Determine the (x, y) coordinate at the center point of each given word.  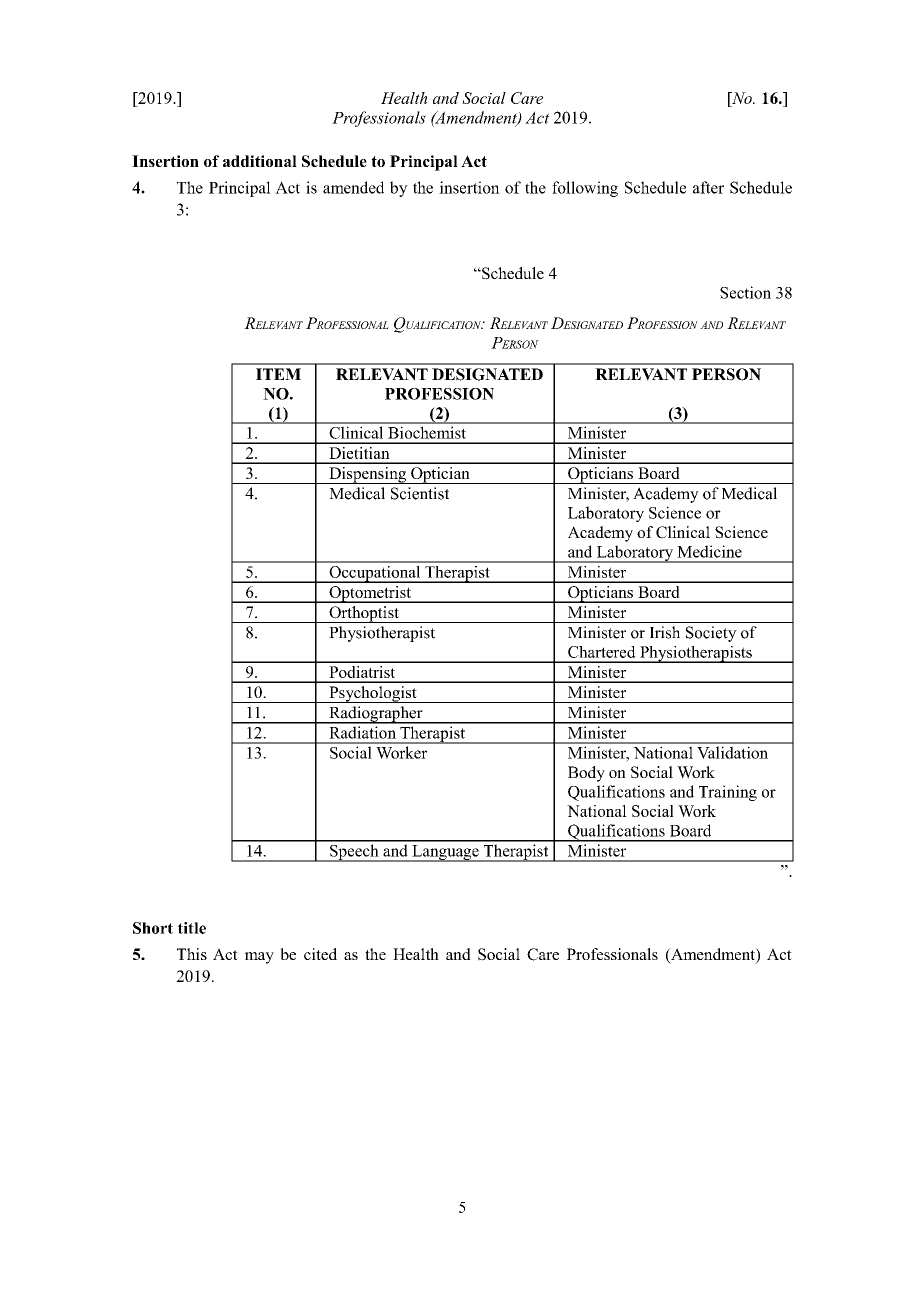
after (708, 187)
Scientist (420, 493)
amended (353, 187)
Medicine (709, 551)
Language (445, 853)
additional (260, 161)
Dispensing (367, 475)
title (192, 928)
